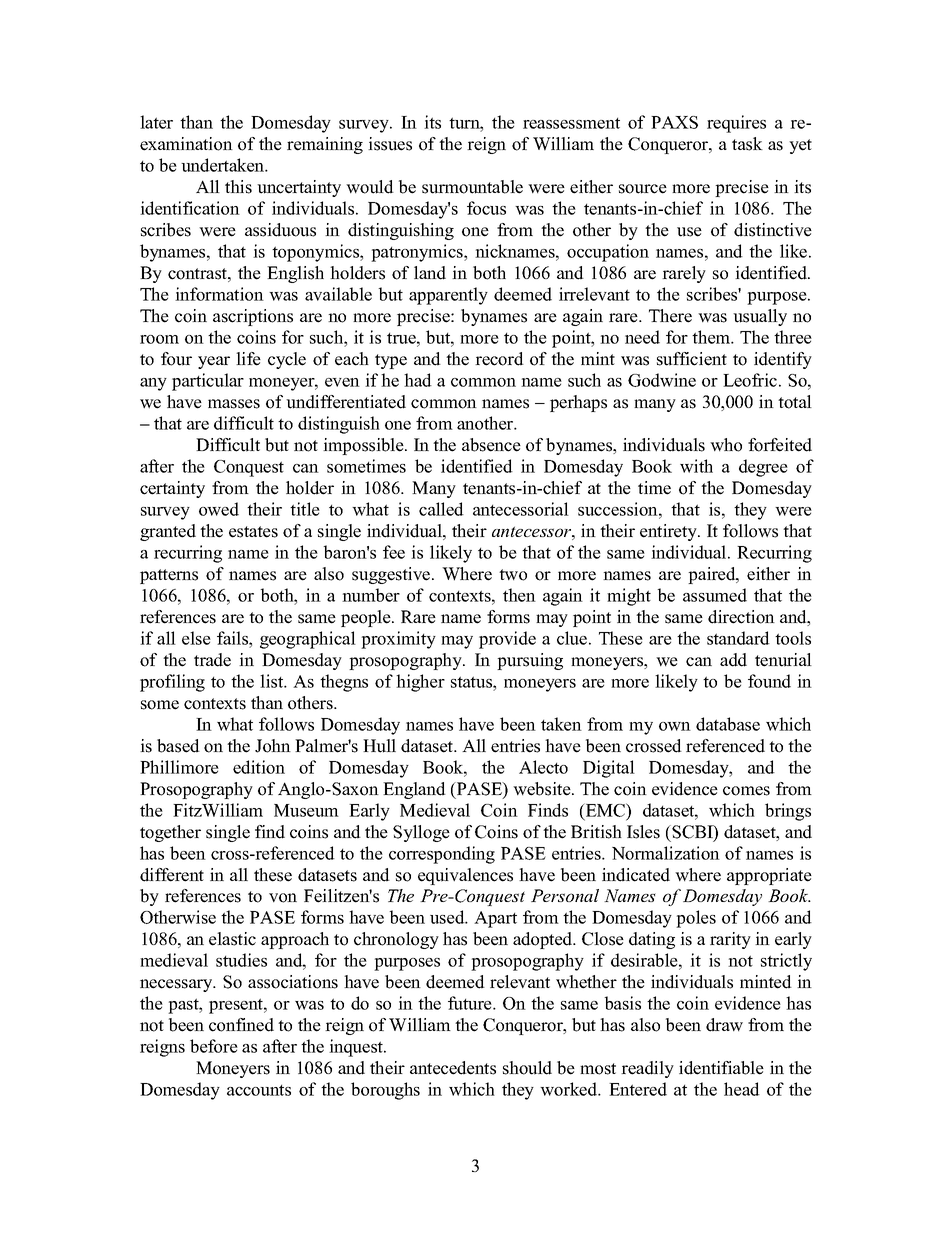 Image resolution: width=952 pixels, height=1233 pixels. Describe the element at coordinates (747, 144) in the image. I see `task` at that location.
